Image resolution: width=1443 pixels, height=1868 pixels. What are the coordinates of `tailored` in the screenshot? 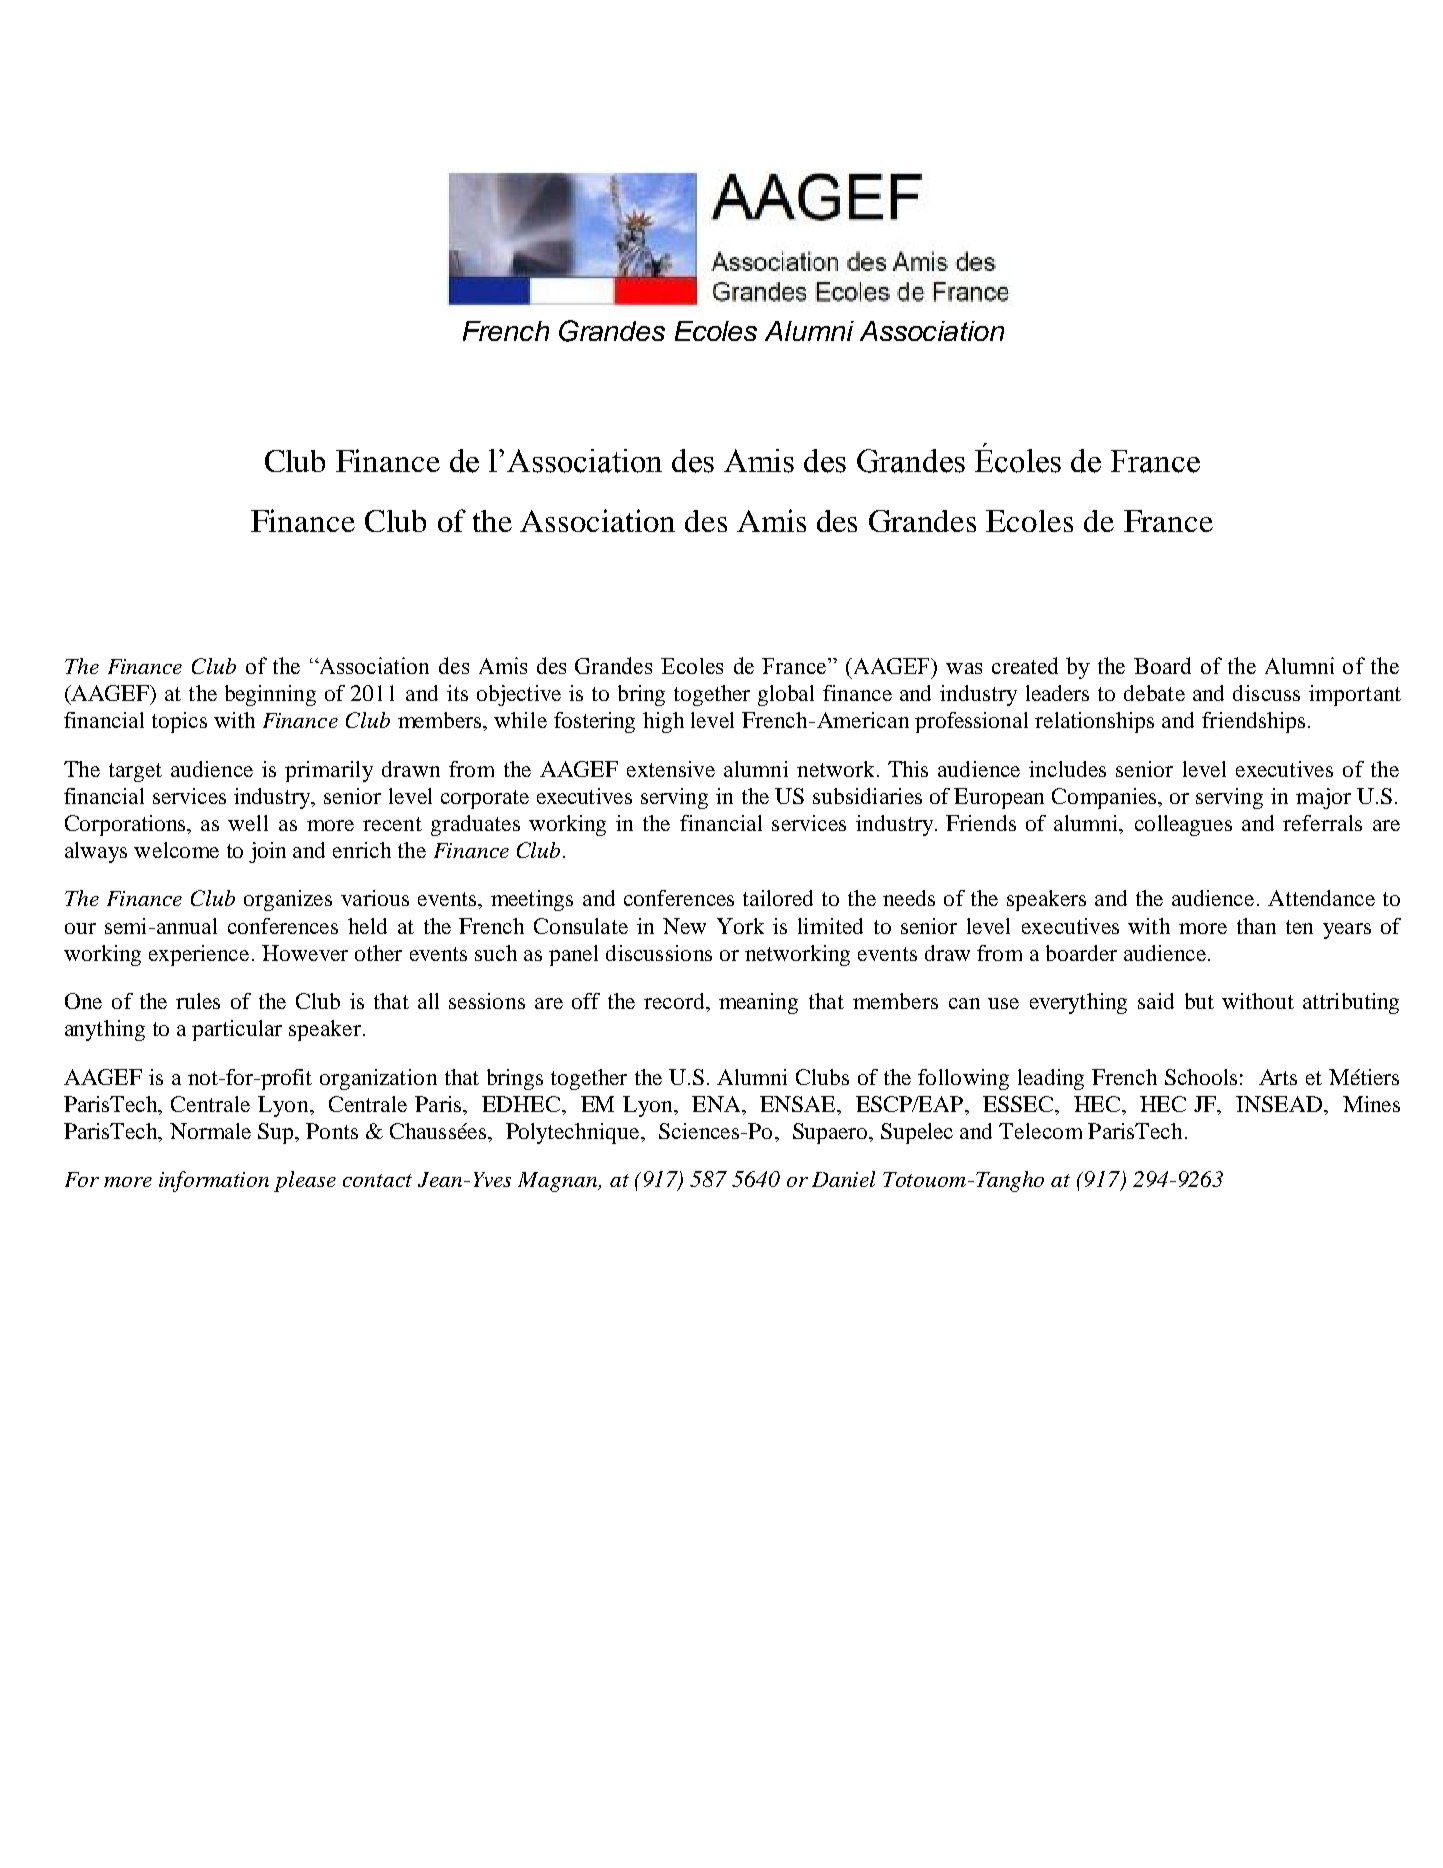 It's located at (778, 898).
